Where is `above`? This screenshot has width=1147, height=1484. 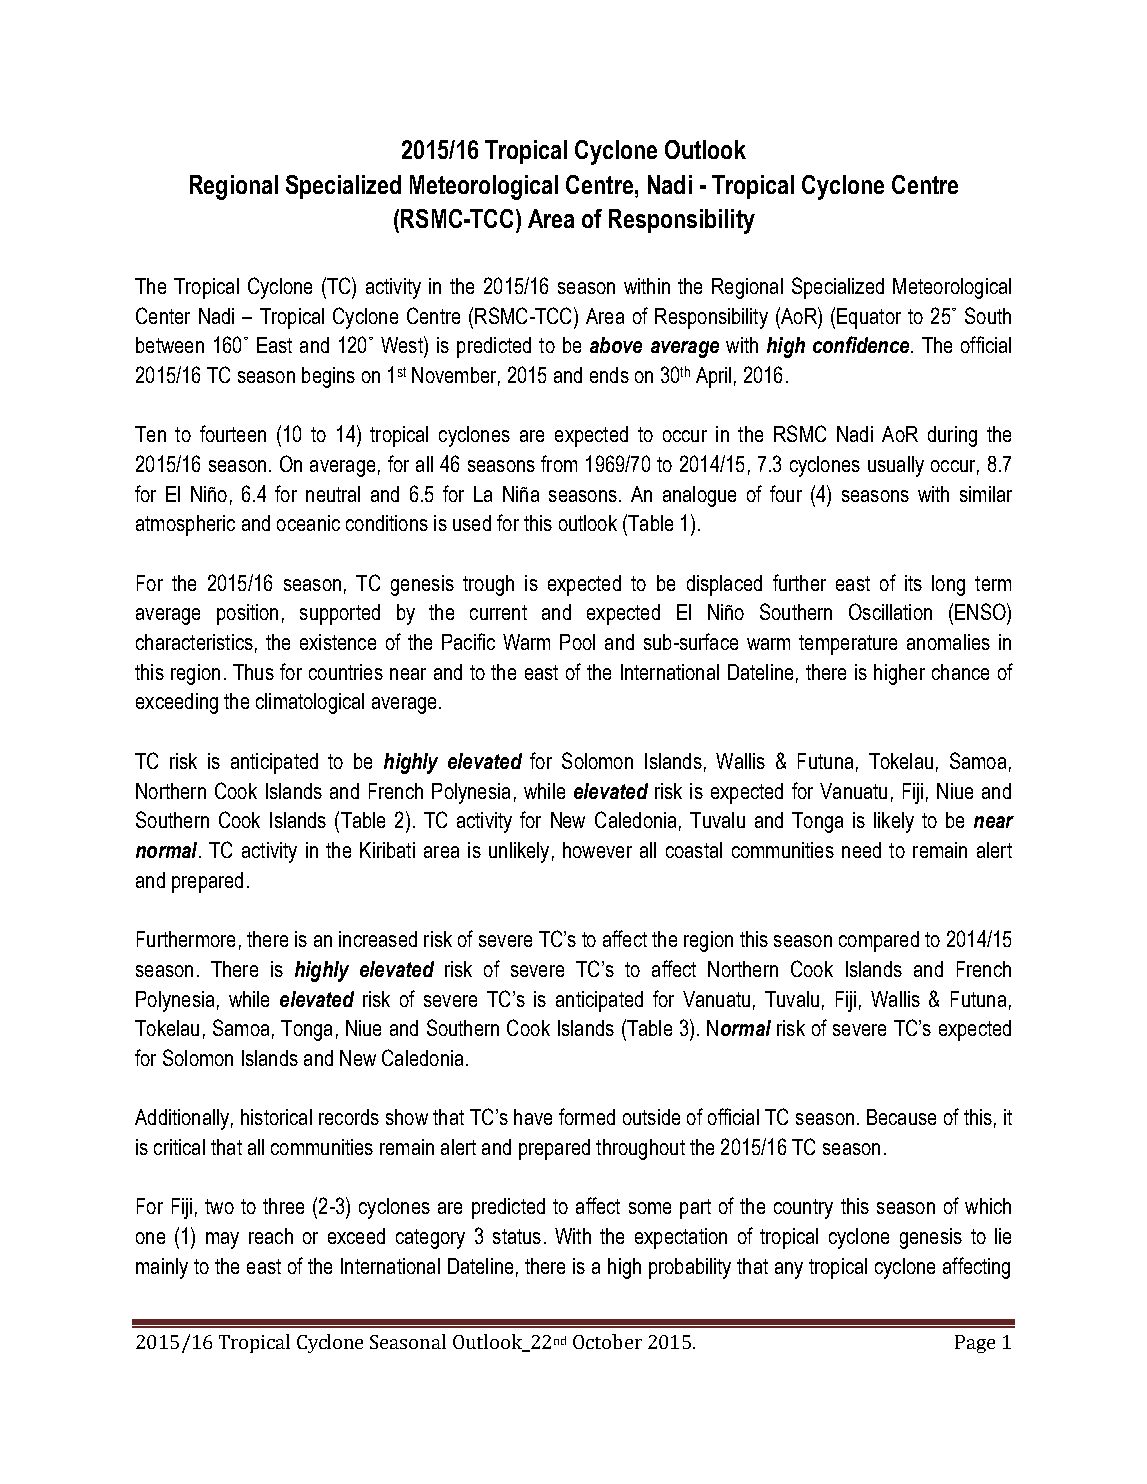
above is located at coordinates (616, 345).
